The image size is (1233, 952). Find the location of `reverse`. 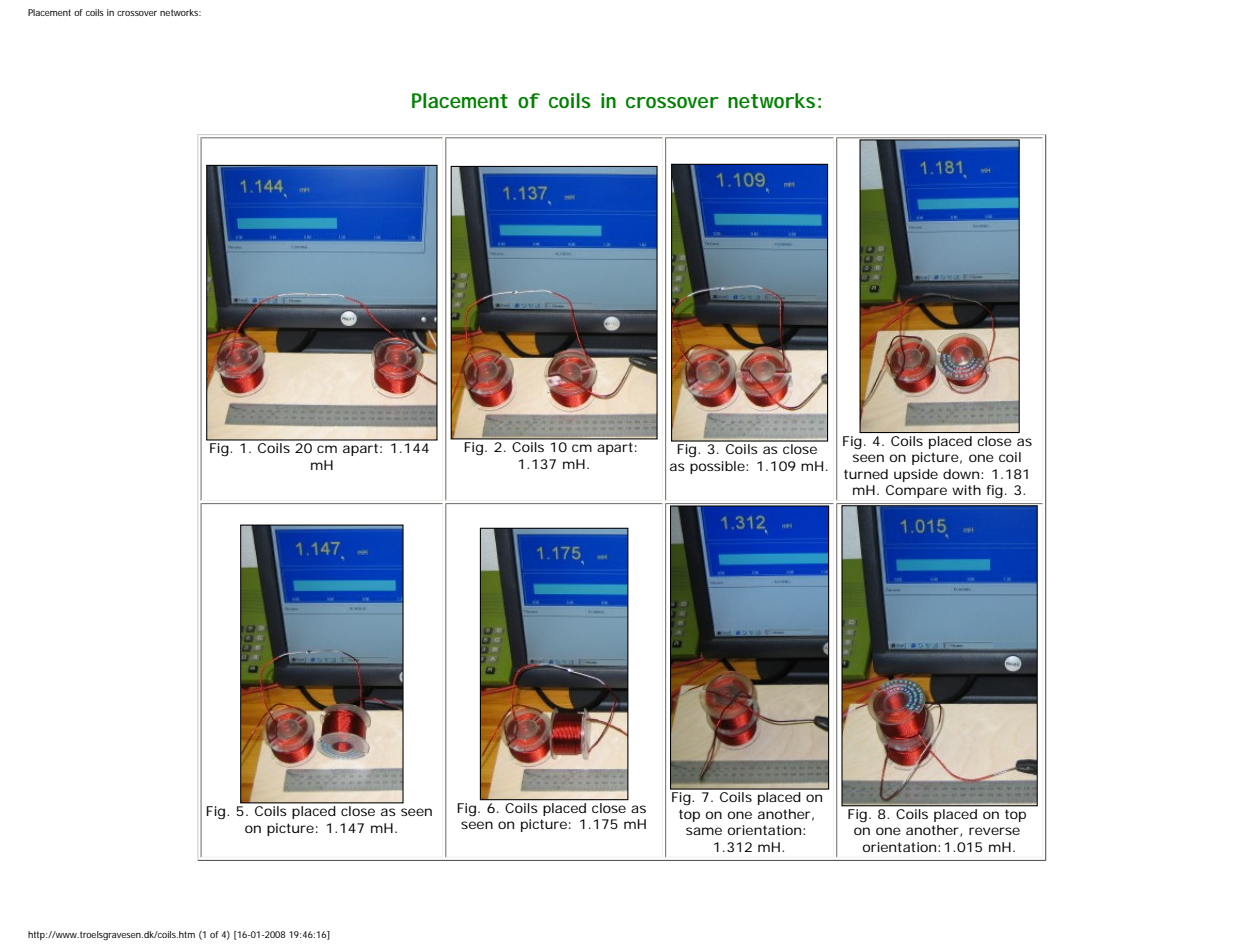

reverse is located at coordinates (994, 831).
